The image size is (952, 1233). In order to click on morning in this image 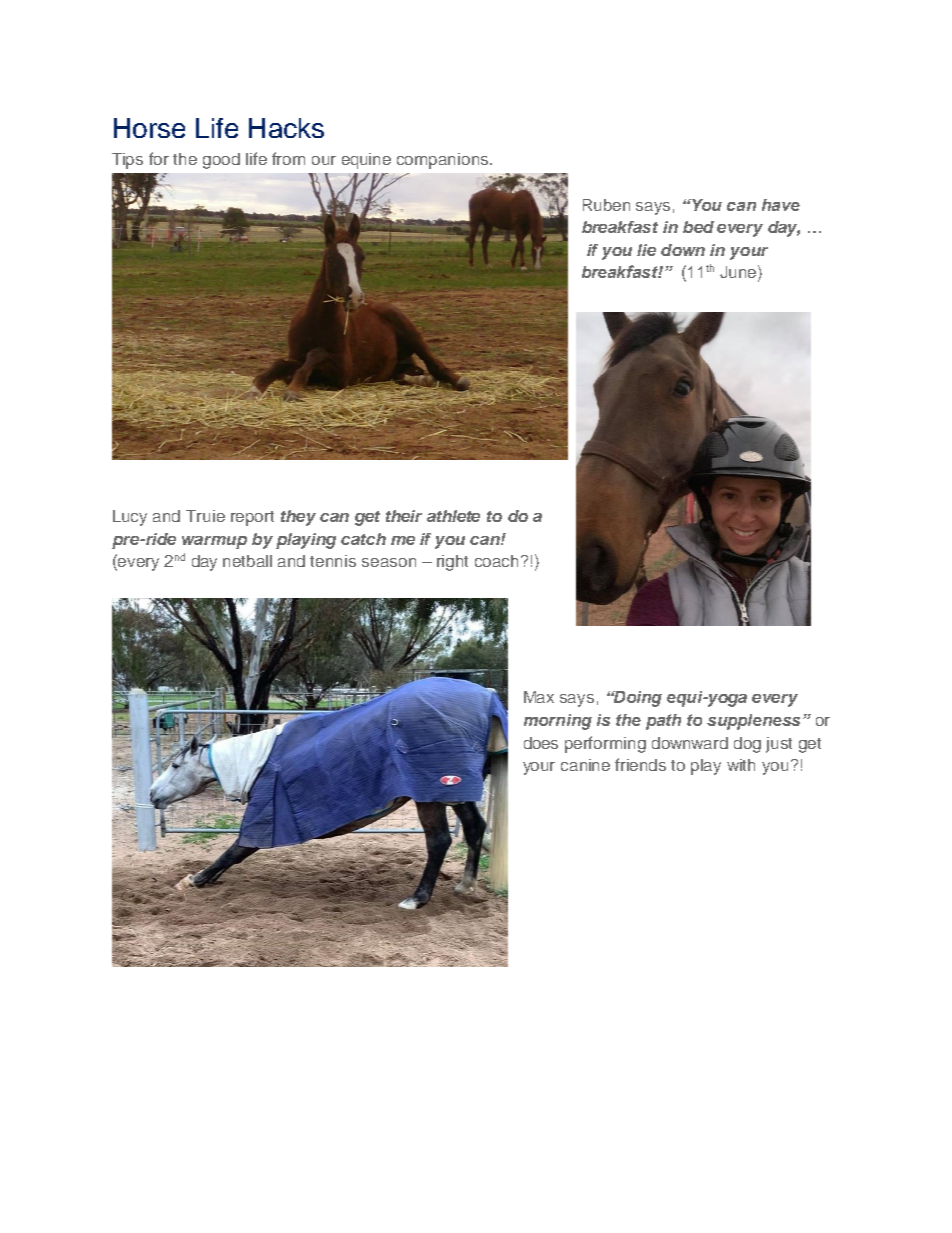, I will do `click(558, 722)`.
